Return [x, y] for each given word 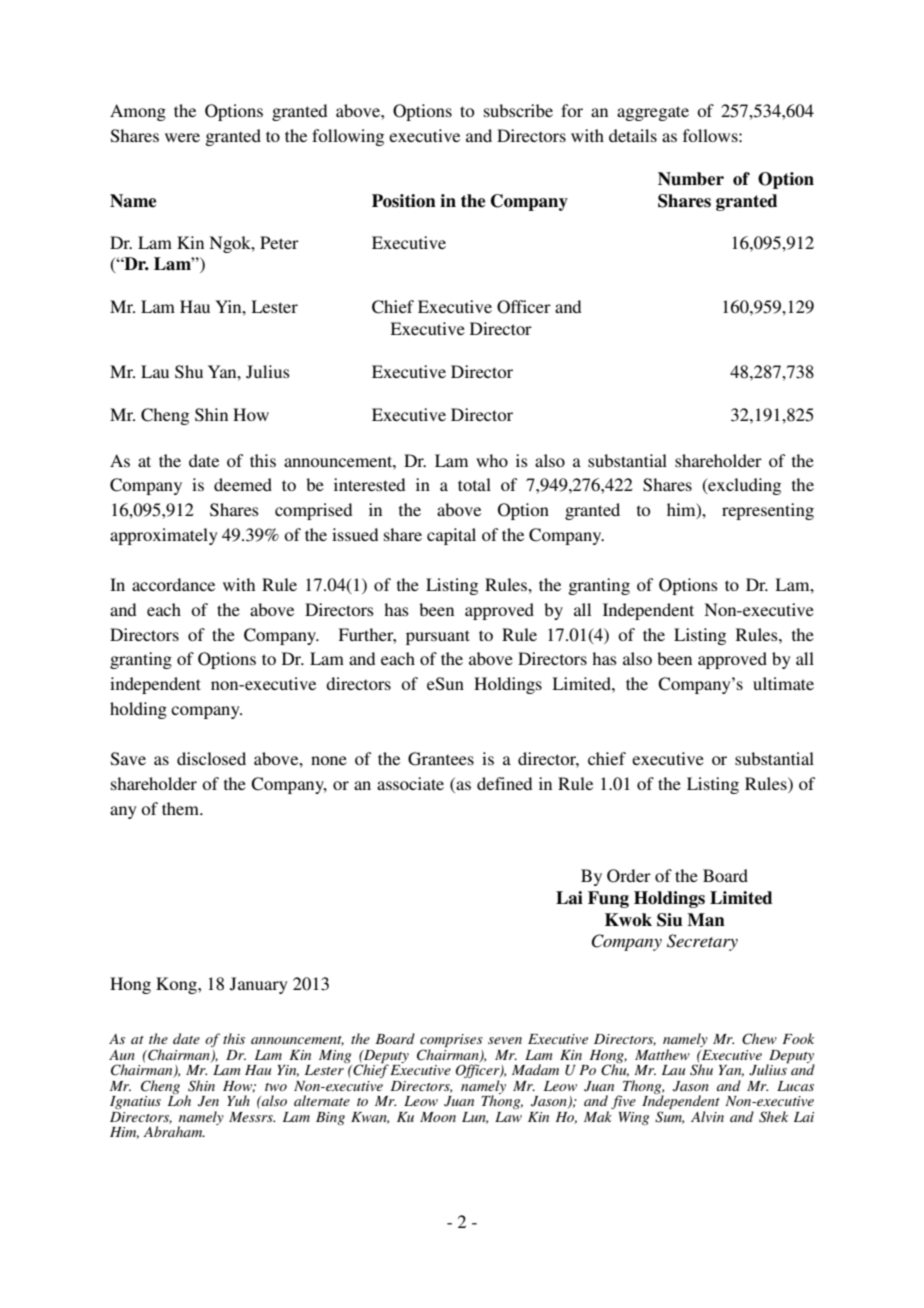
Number [691, 179]
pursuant [438, 637]
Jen [208, 1101]
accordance [173, 584]
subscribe [518, 110]
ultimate [783, 683]
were [182, 137]
